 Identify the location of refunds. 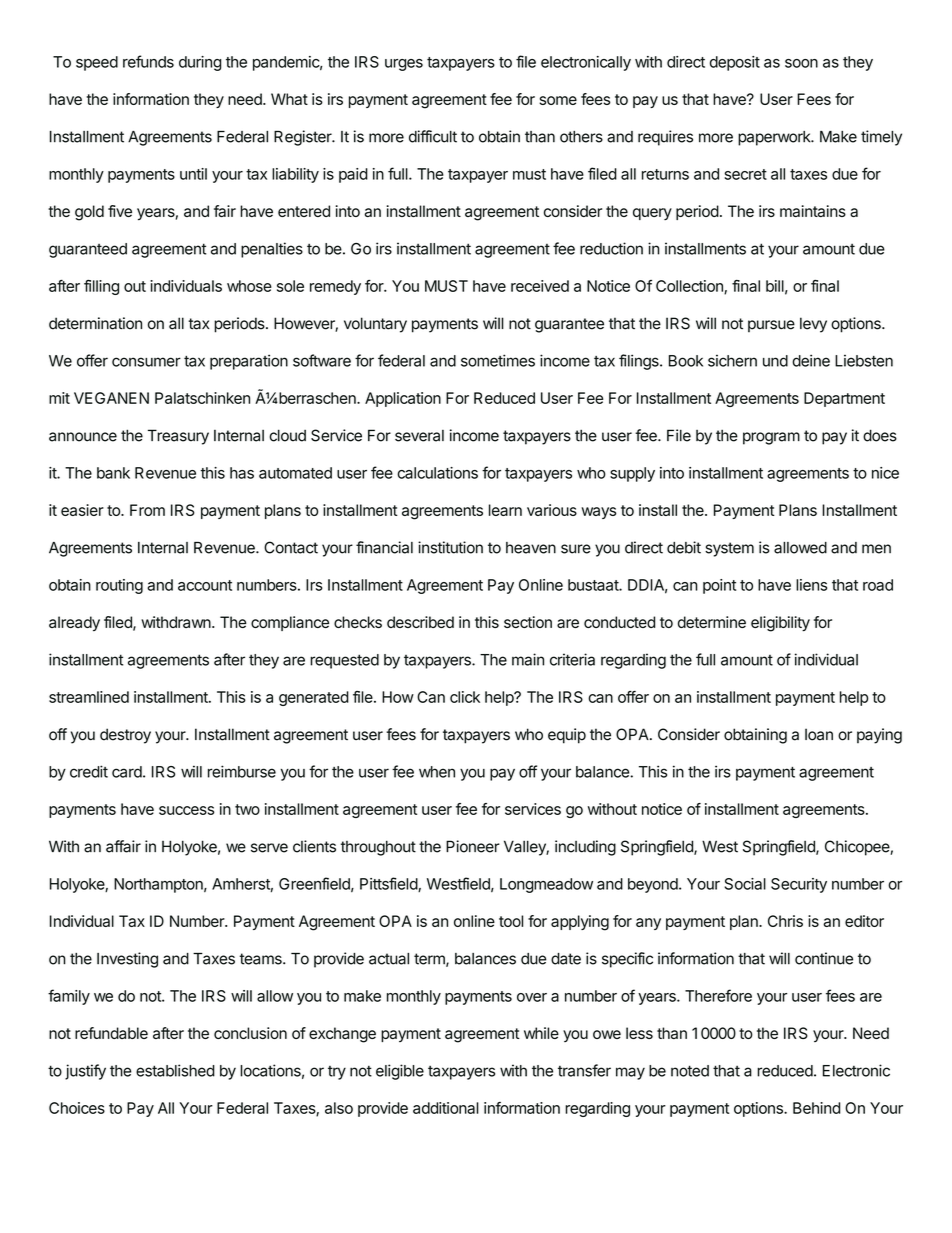
(148, 61).
